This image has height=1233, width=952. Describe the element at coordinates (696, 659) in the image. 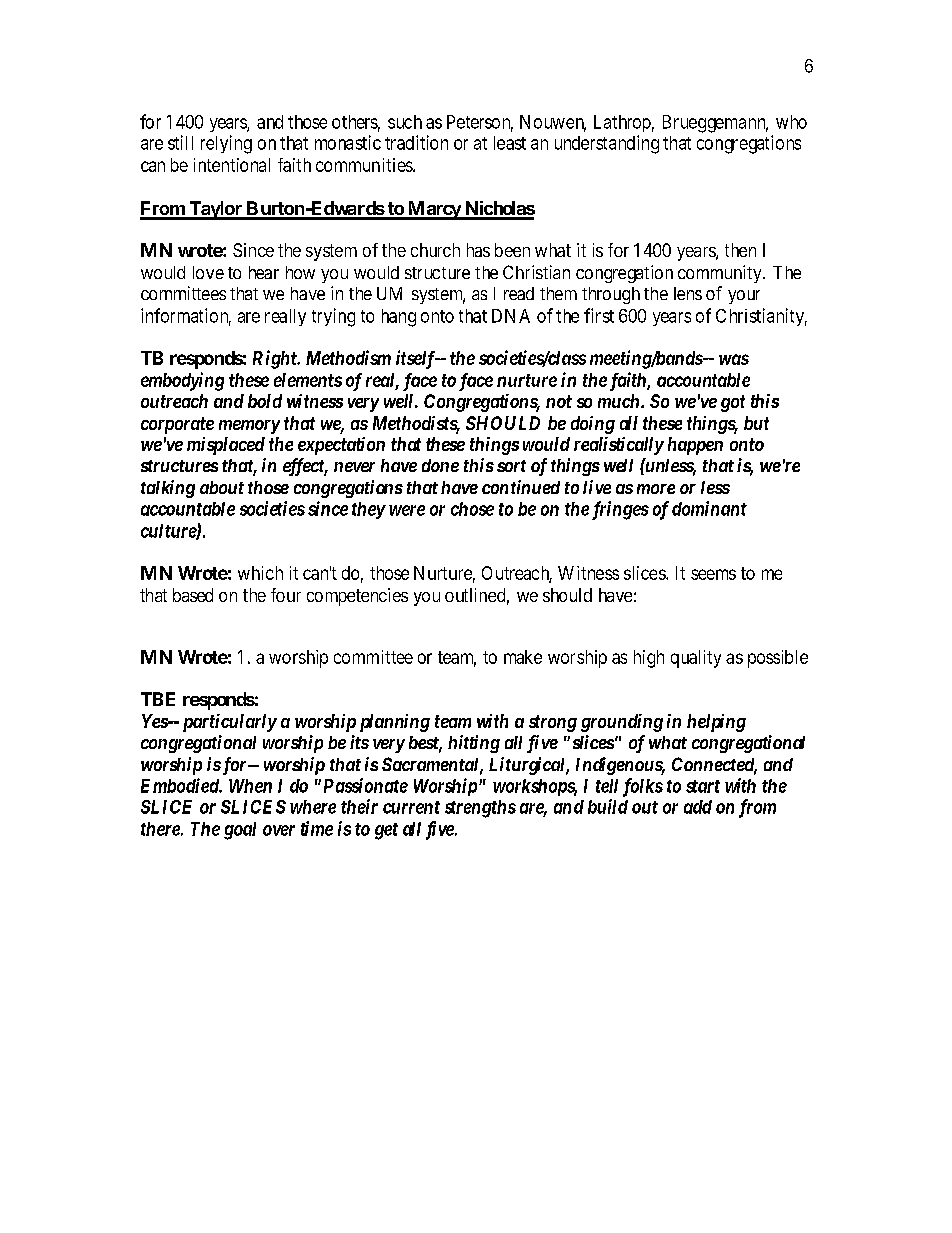

I see `quality` at that location.
